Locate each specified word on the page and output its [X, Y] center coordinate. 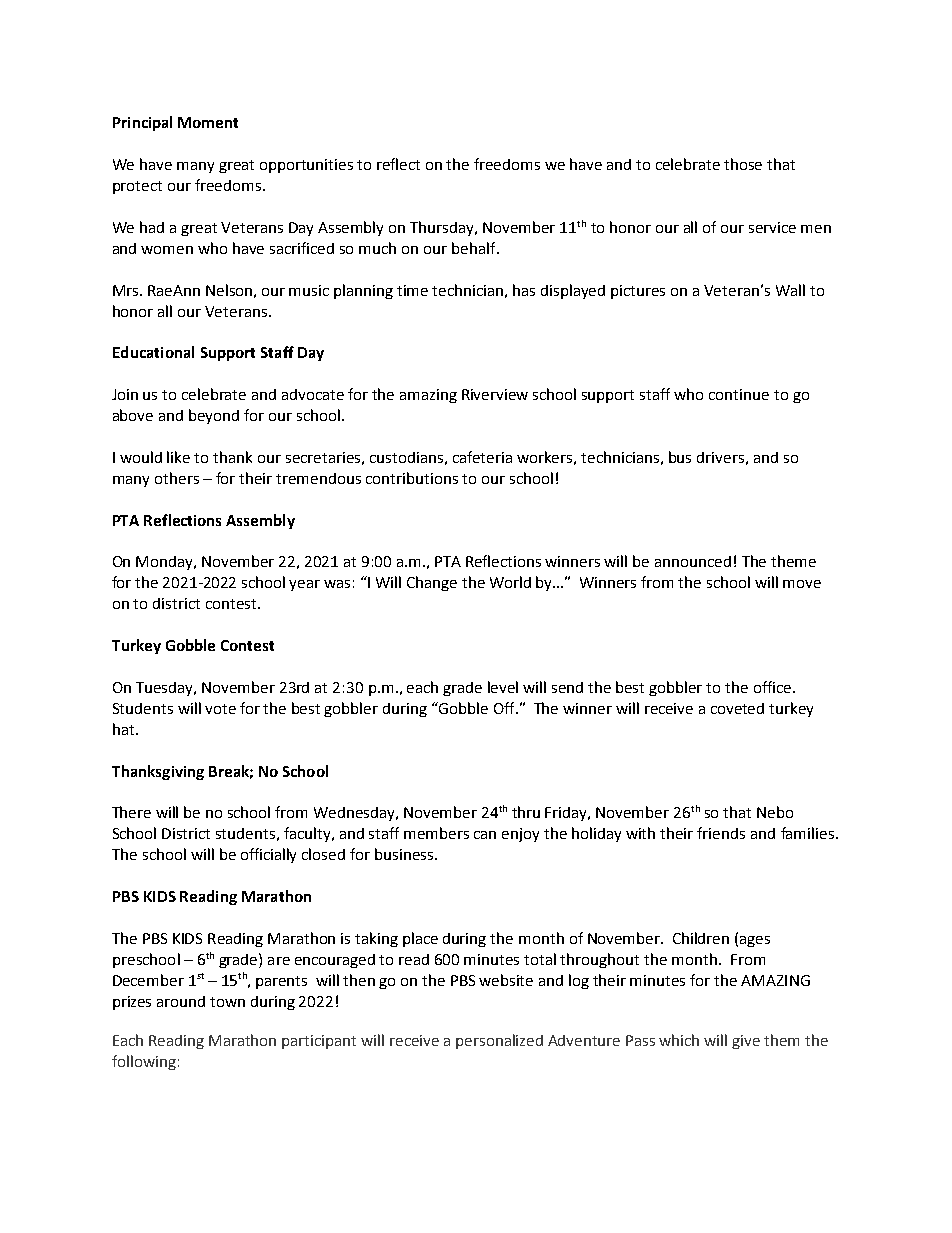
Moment [208, 122]
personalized [499, 1041]
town [227, 1002]
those [743, 164]
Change [432, 583]
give [746, 1042]
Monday [166, 563]
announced [693, 561]
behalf [475, 248]
